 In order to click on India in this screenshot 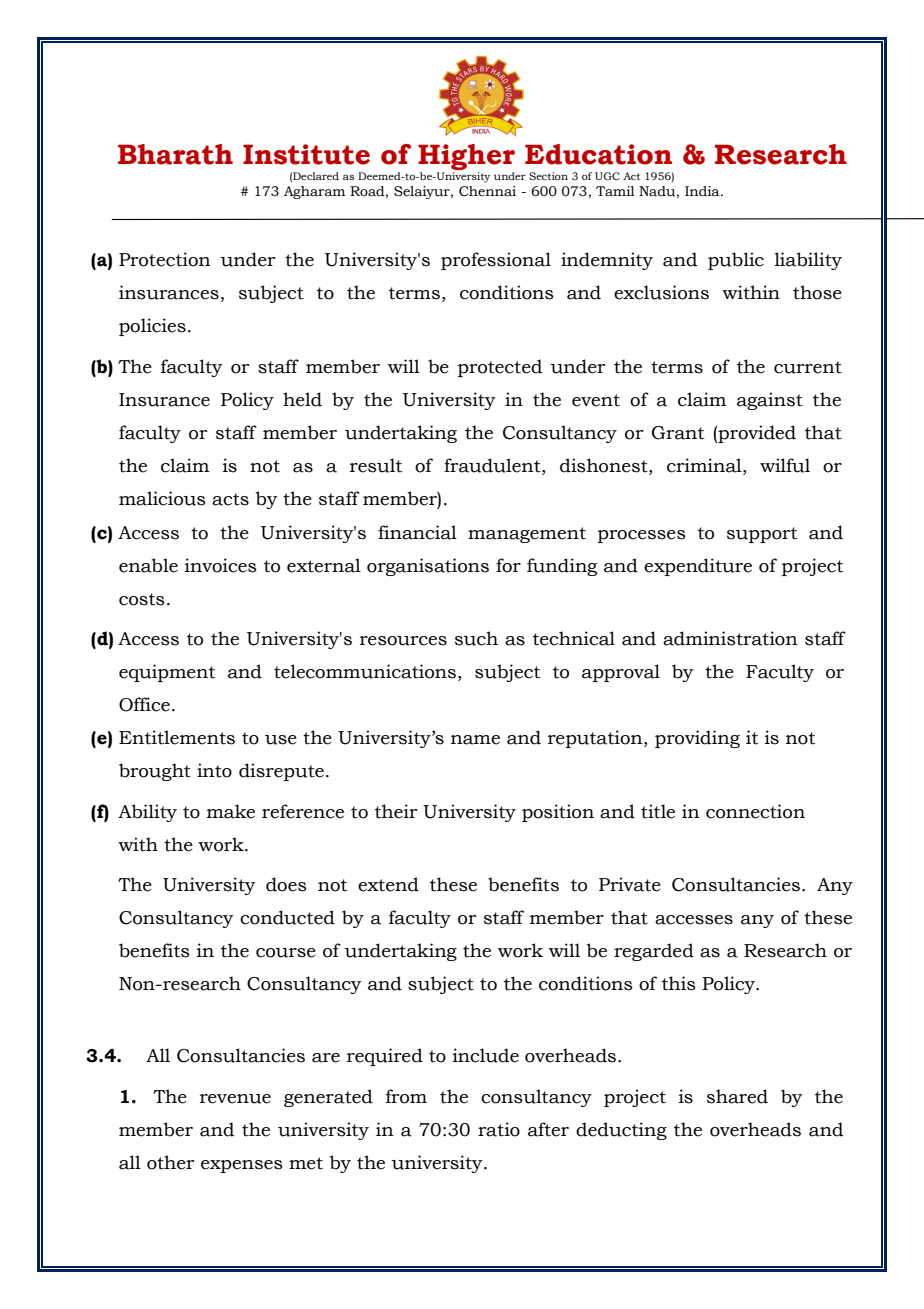, I will do `click(703, 191)`.
